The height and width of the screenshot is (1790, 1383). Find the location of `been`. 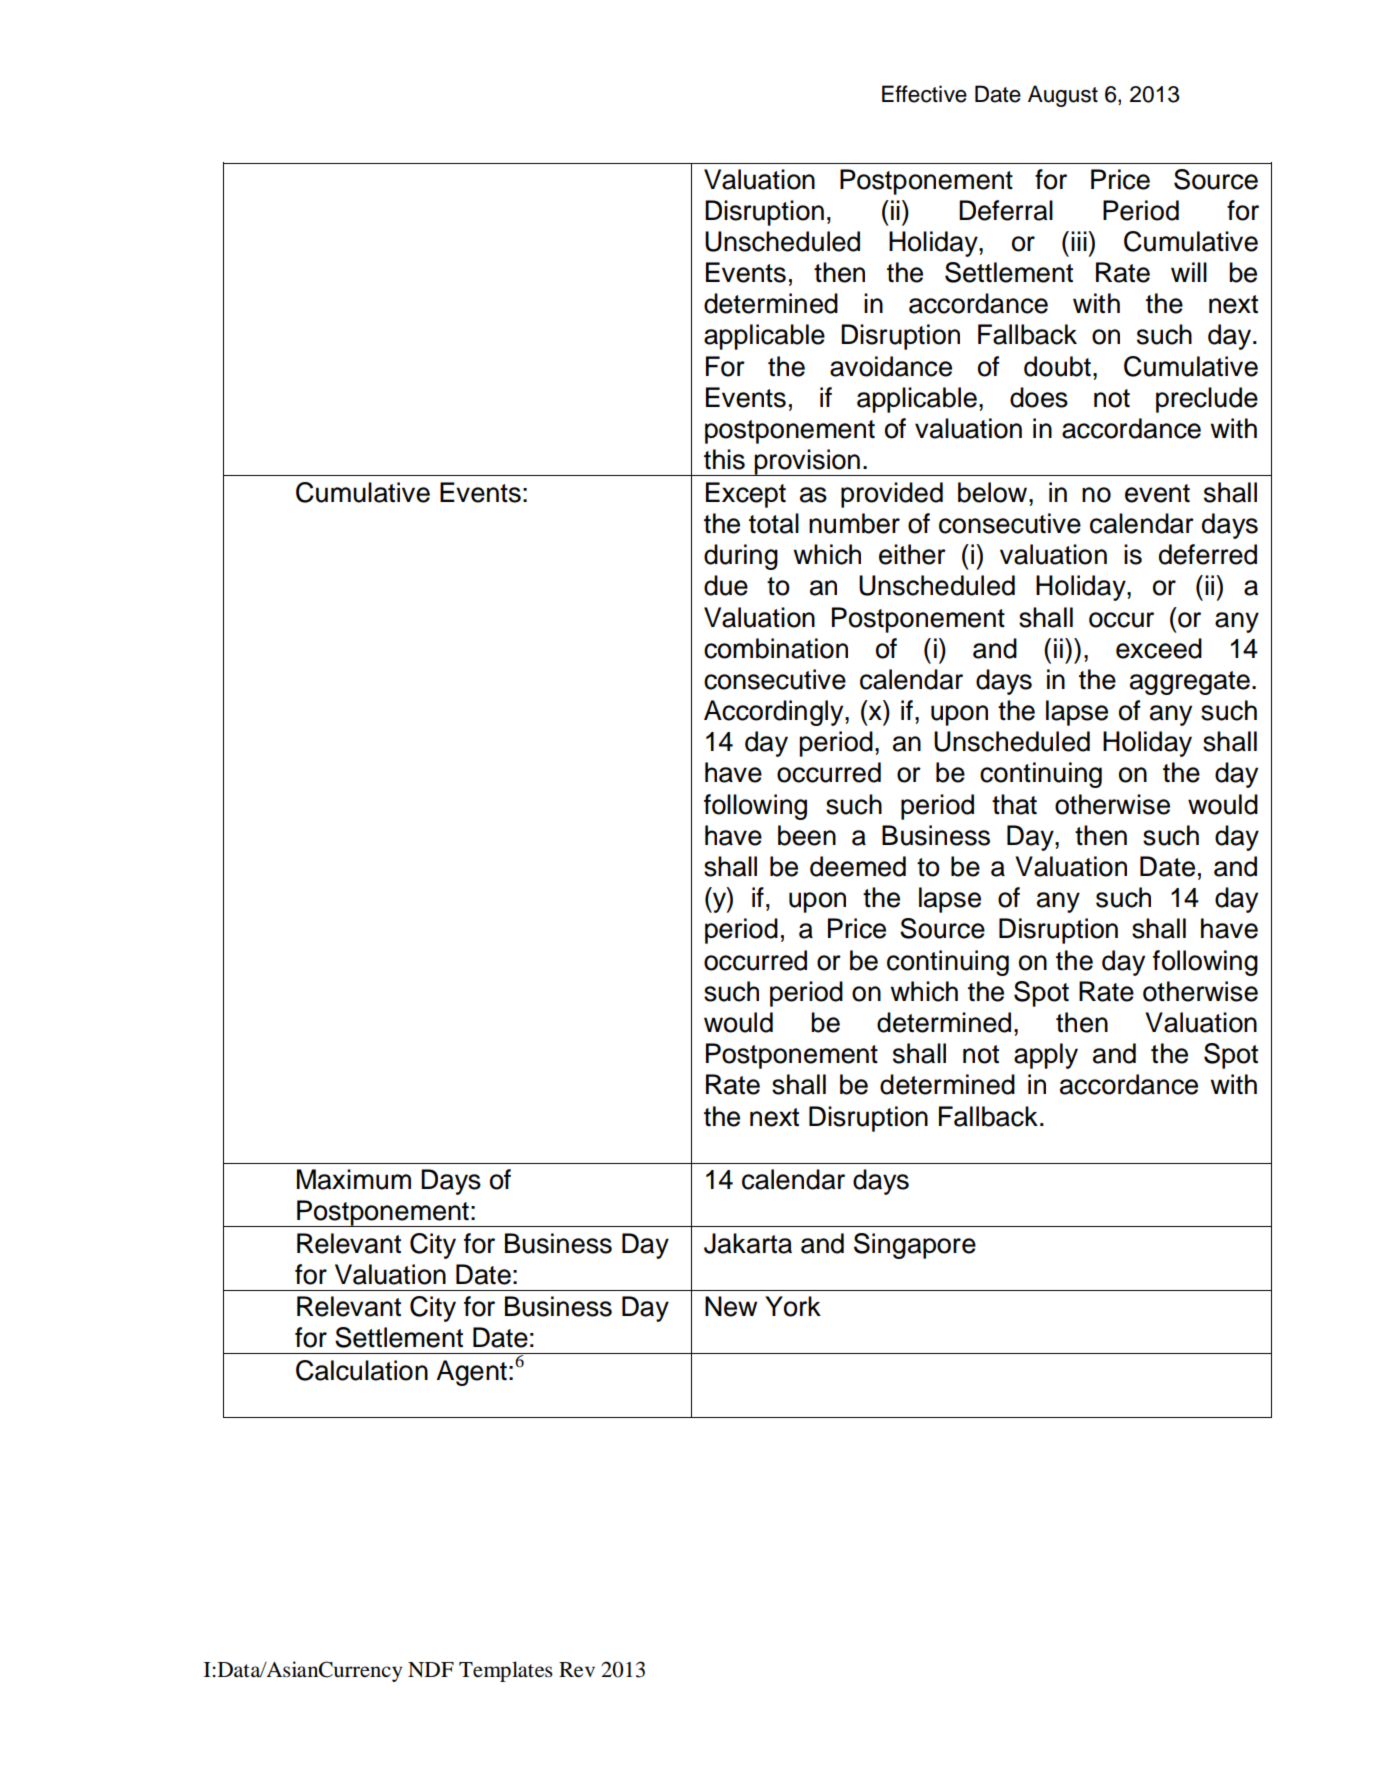

been is located at coordinates (807, 835).
